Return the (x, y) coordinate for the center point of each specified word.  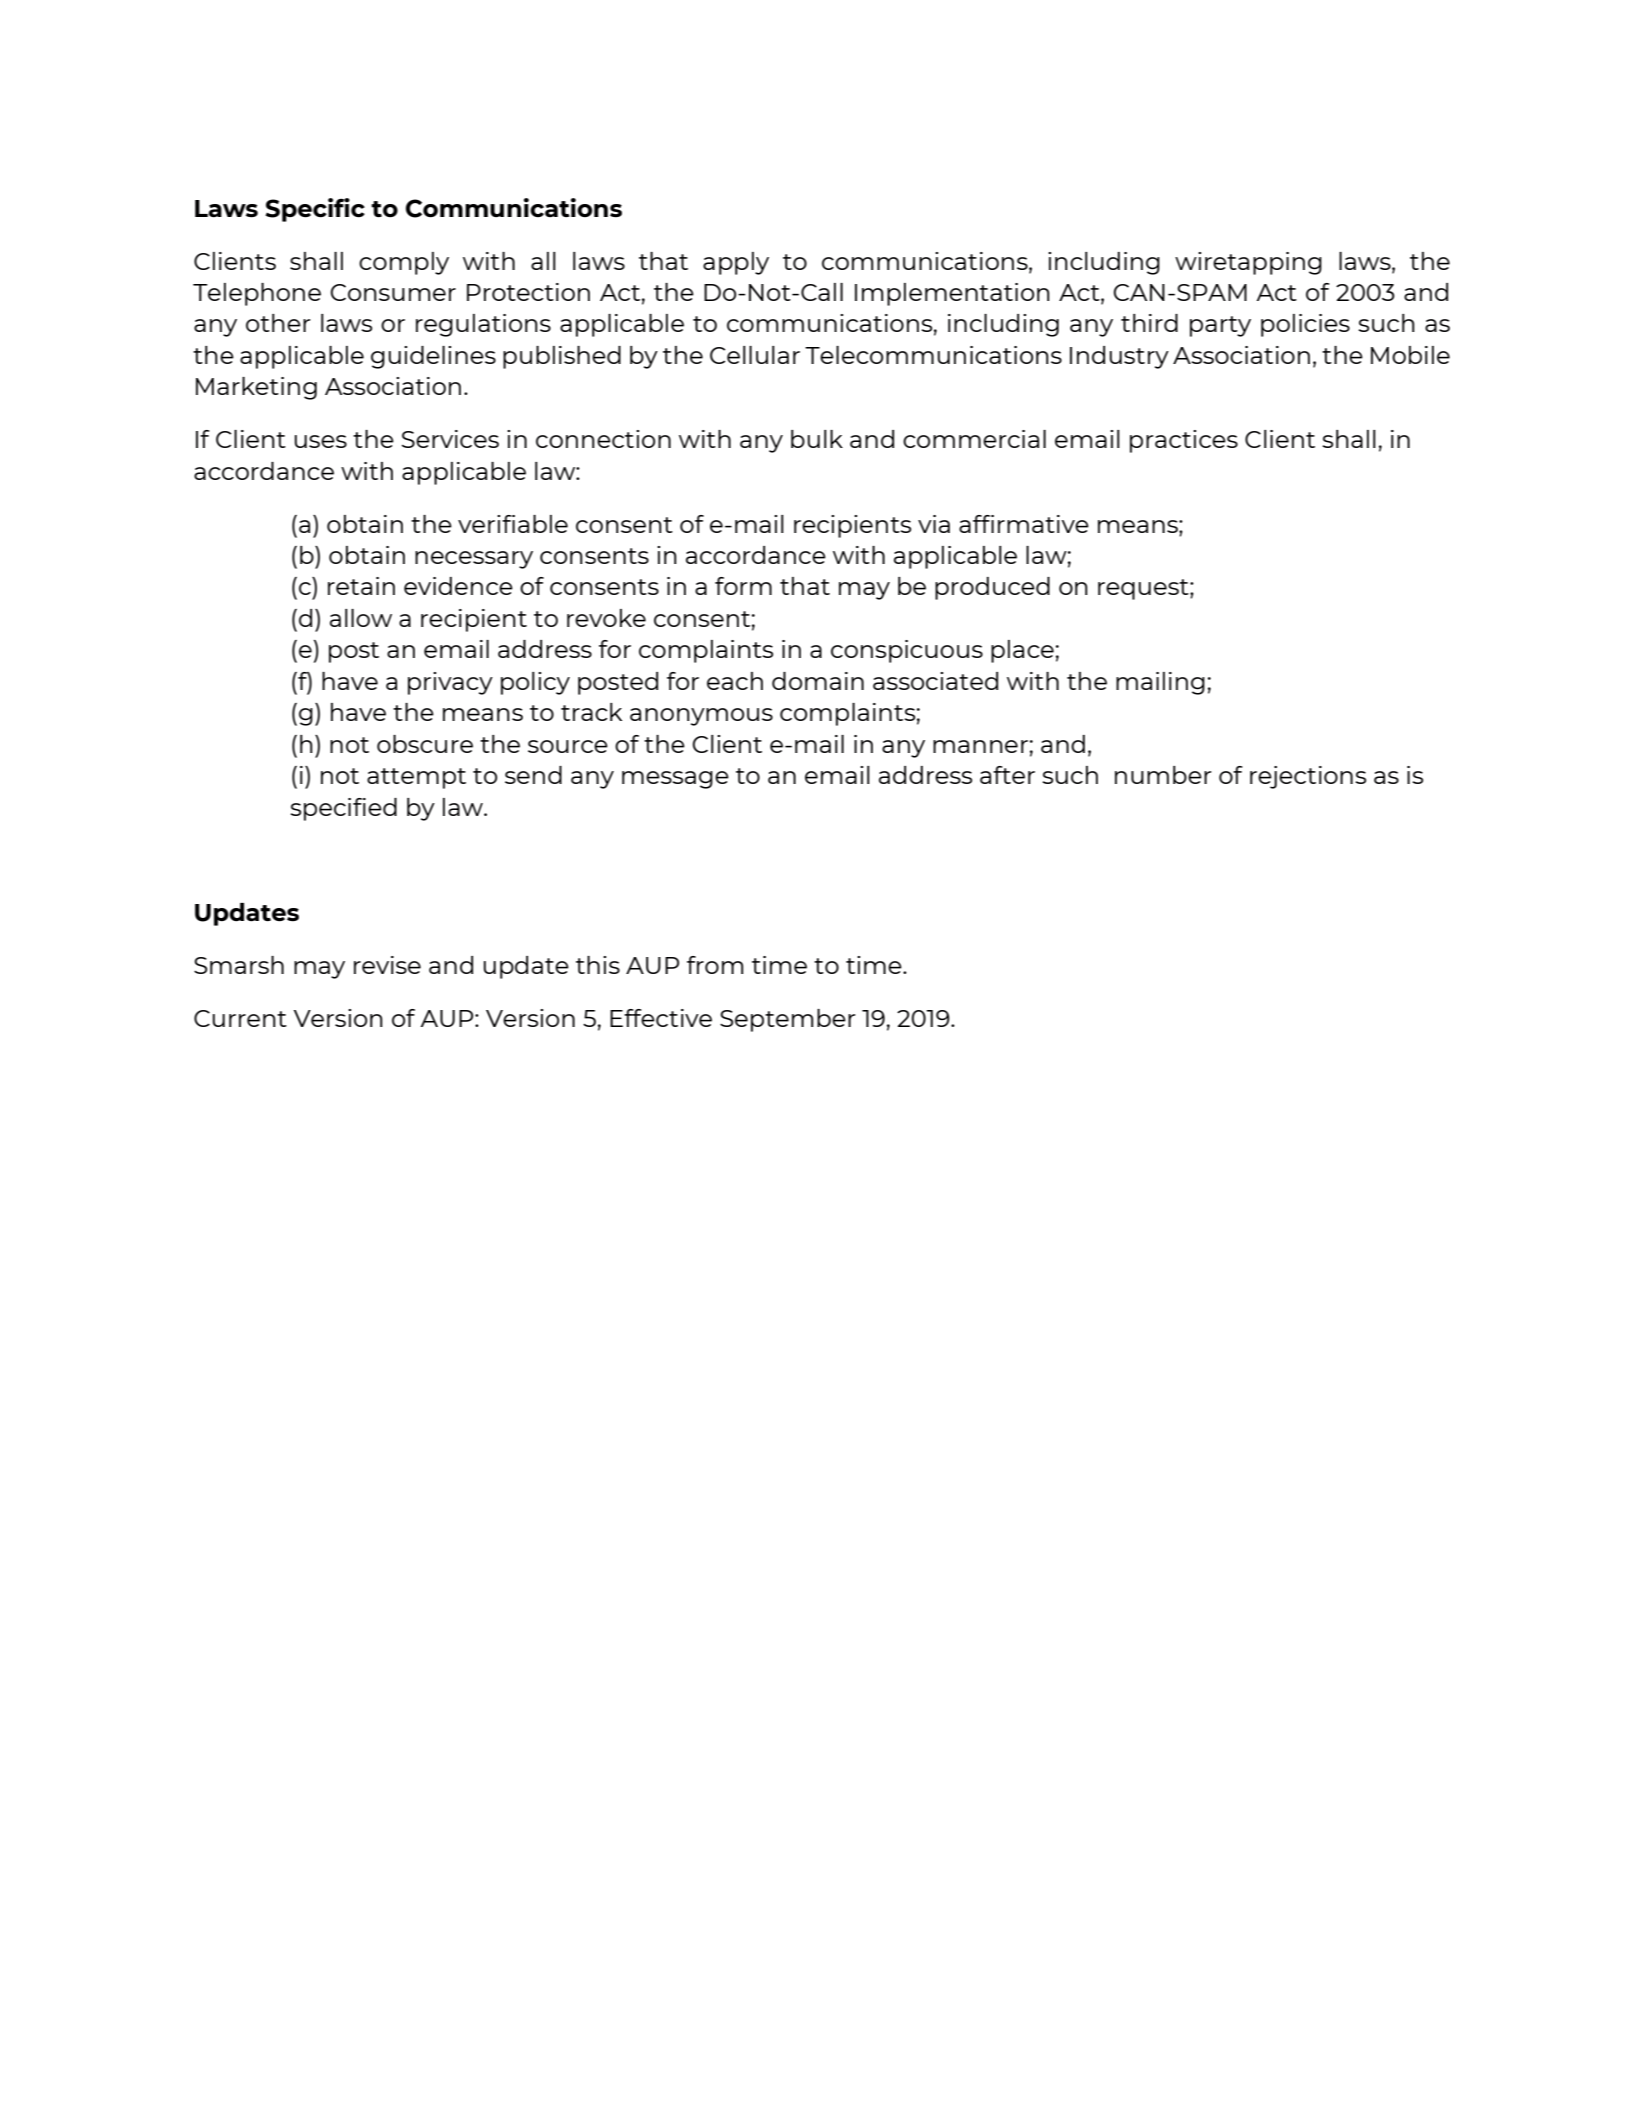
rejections (1308, 777)
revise (387, 965)
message (675, 780)
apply (736, 263)
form (743, 586)
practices (1184, 441)
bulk (817, 439)
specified (343, 809)
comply (404, 263)
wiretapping (1248, 263)
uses (321, 441)
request (1144, 589)
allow (361, 618)
